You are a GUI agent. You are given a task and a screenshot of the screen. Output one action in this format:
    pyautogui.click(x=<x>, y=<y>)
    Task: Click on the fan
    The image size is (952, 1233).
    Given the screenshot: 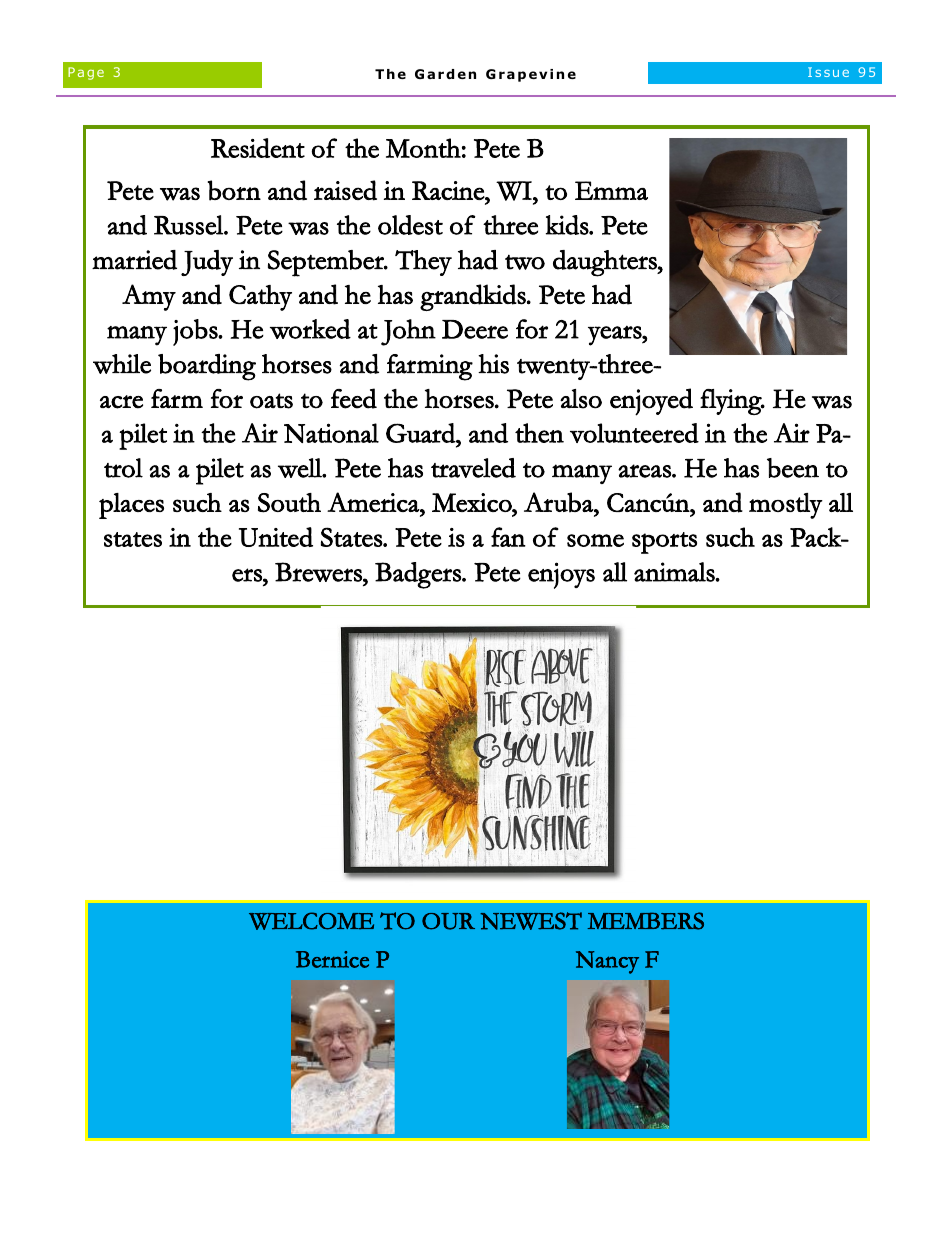 What is the action you would take?
    pyautogui.click(x=508, y=537)
